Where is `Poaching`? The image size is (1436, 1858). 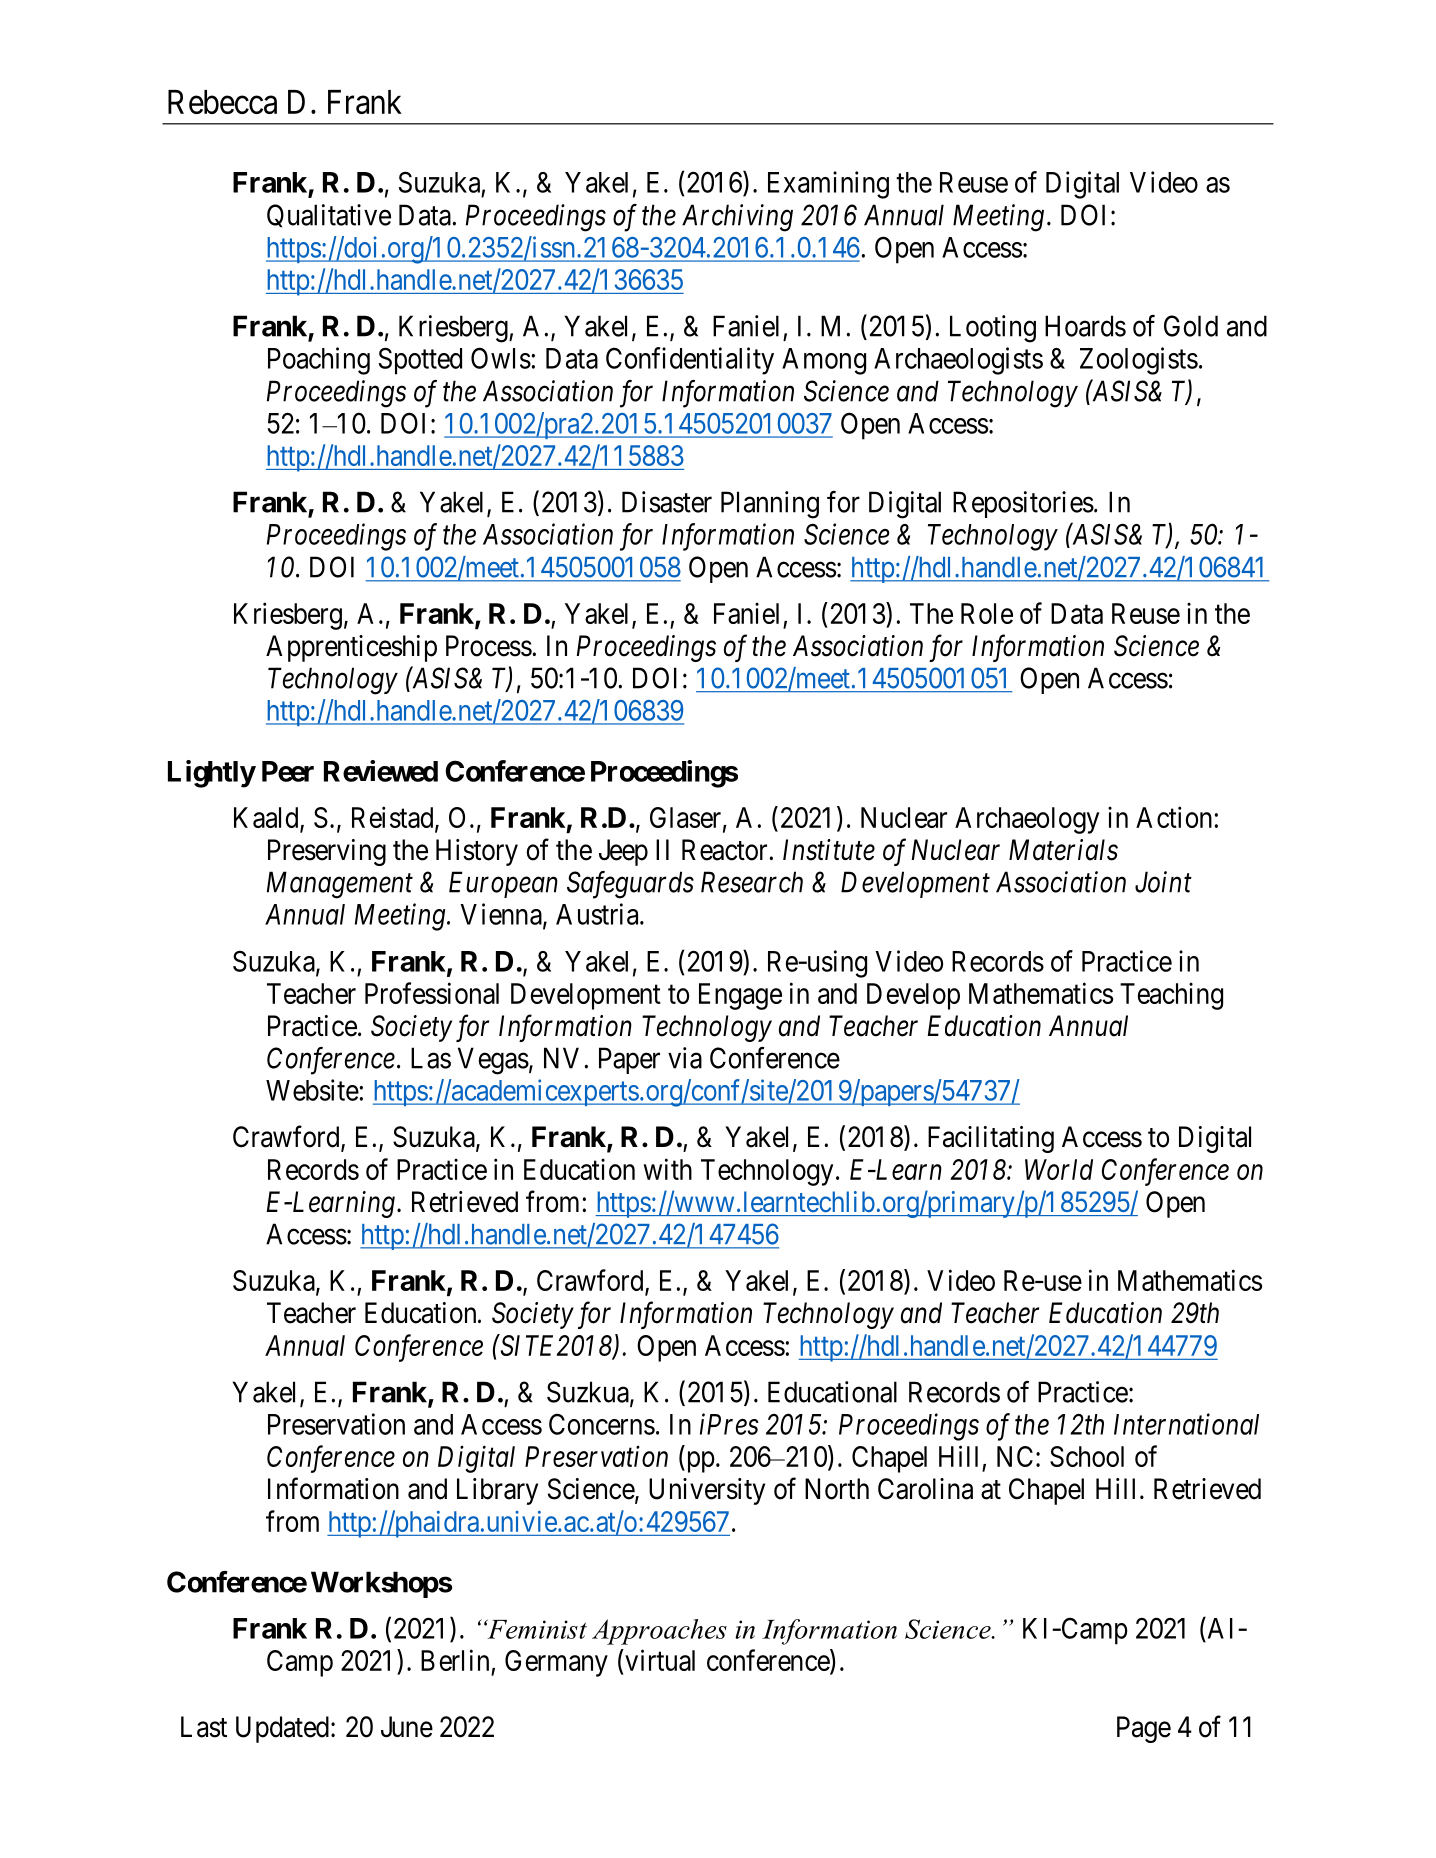 Poaching is located at coordinates (319, 361).
